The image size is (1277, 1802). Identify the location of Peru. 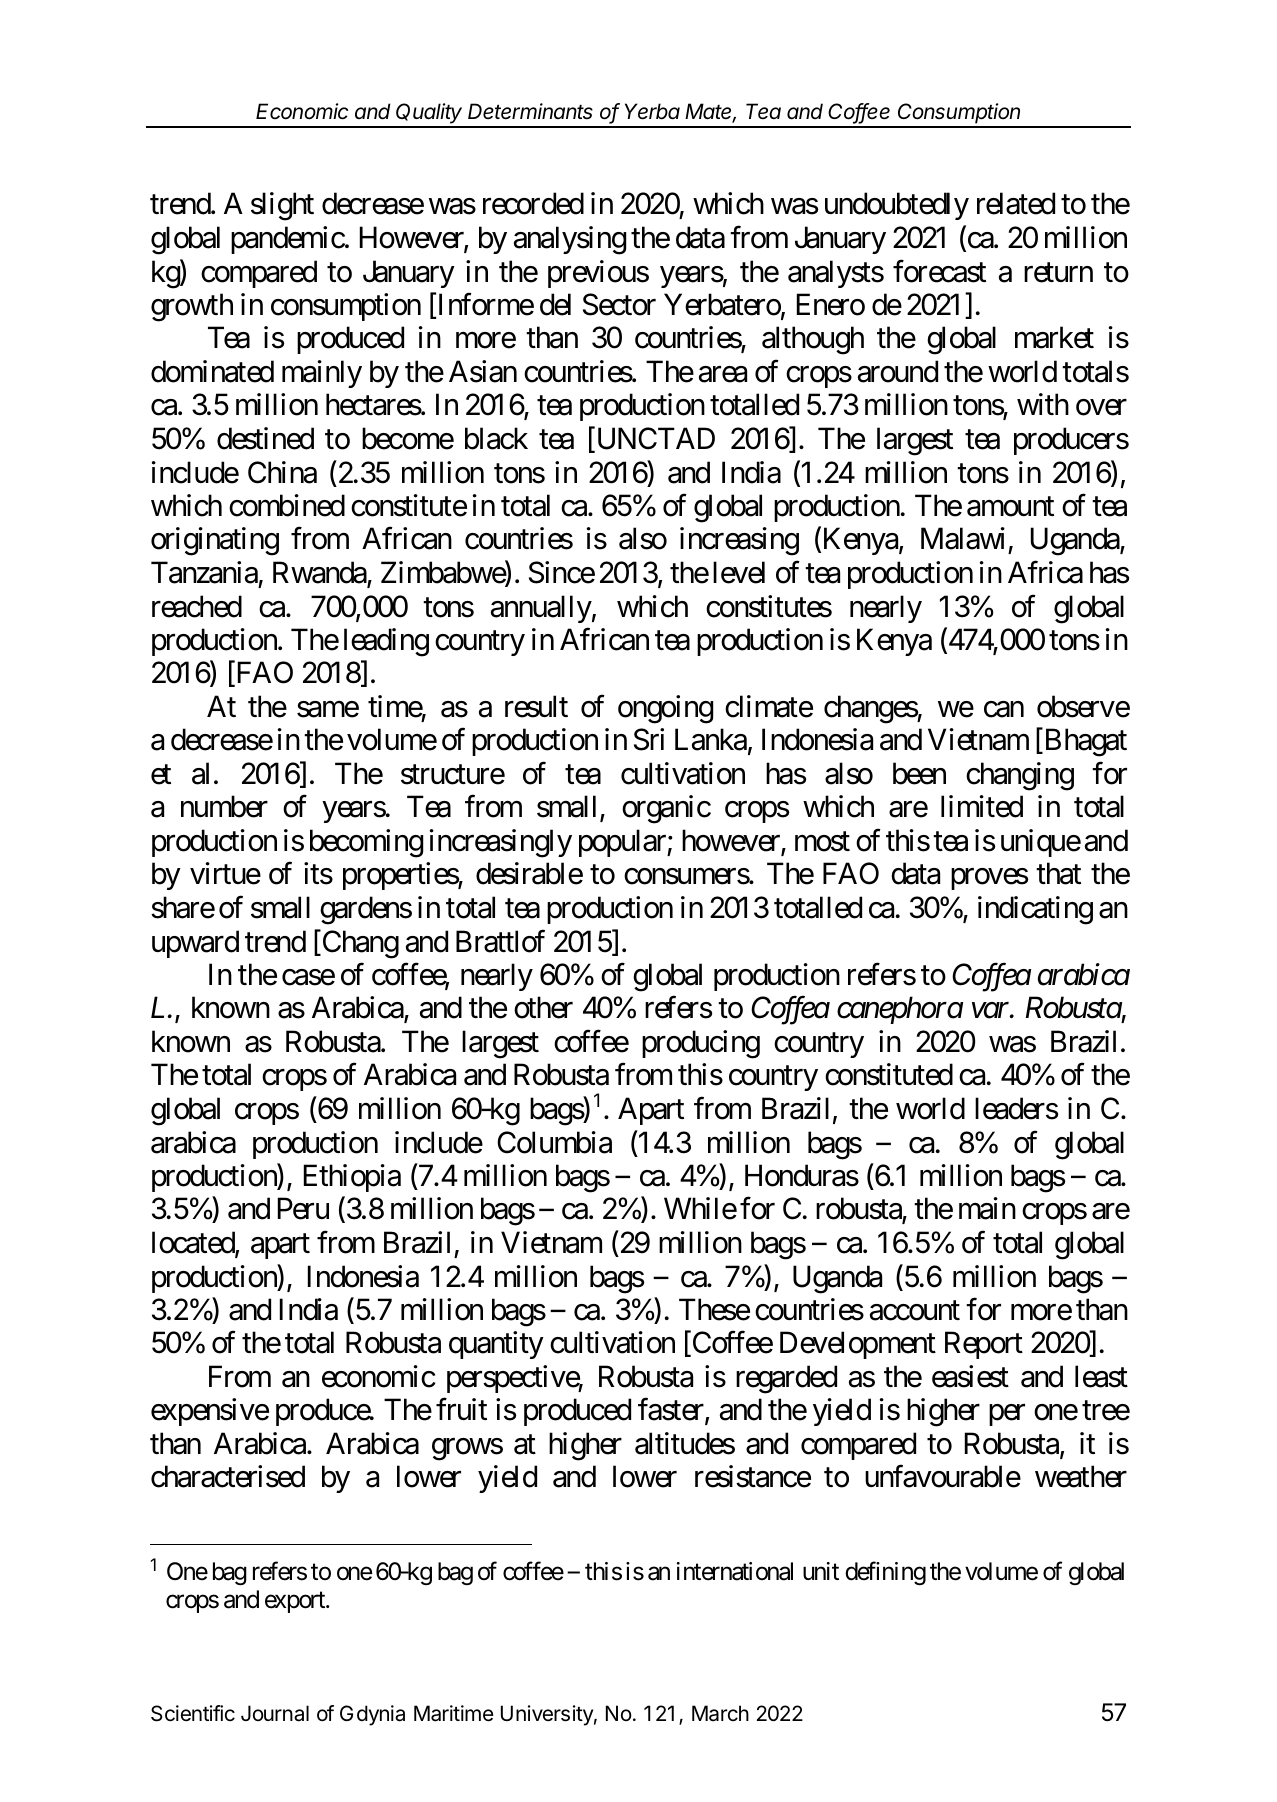
(303, 1209).
